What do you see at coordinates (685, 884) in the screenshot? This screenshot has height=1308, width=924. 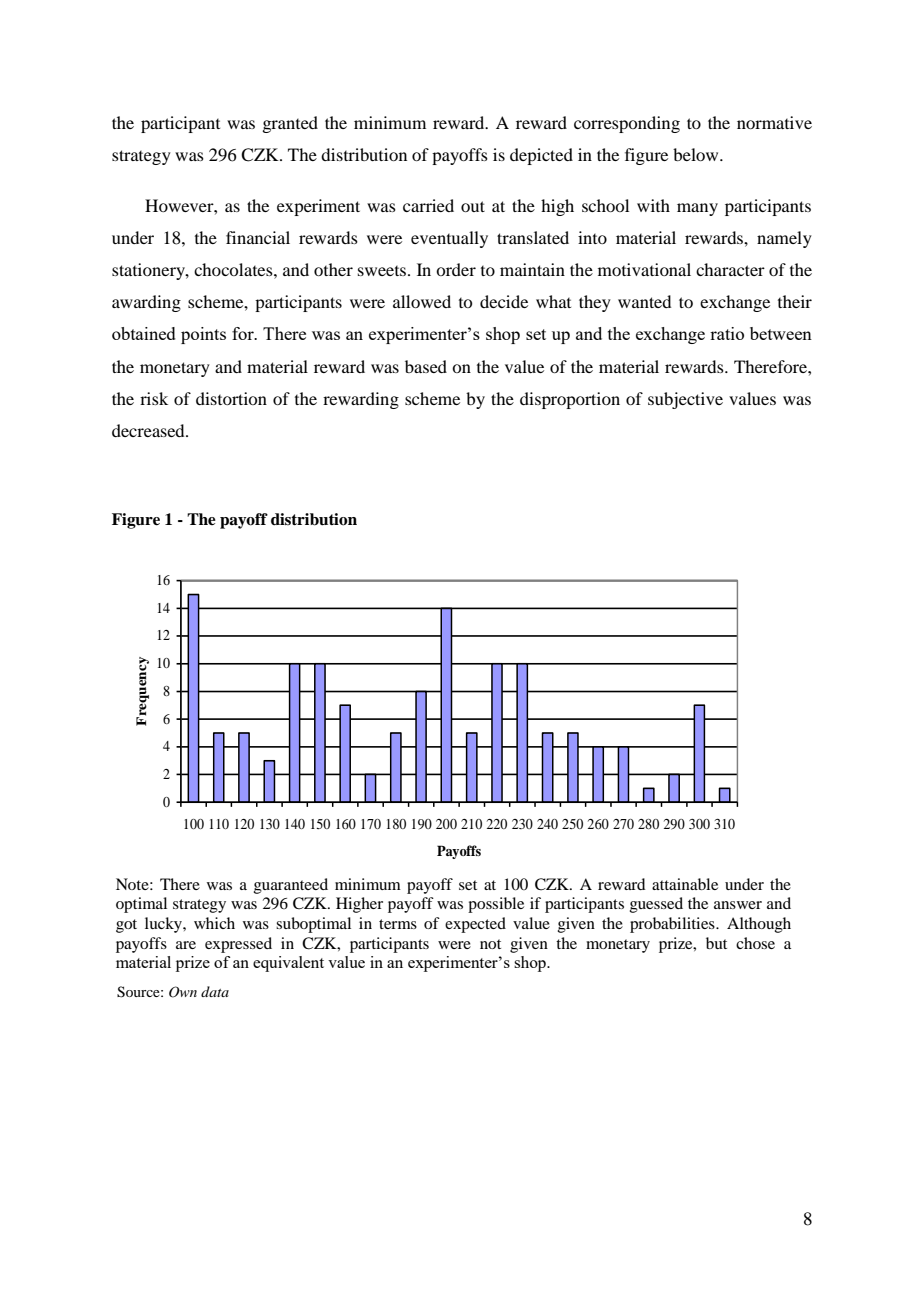 I see `attainable` at bounding box center [685, 884].
